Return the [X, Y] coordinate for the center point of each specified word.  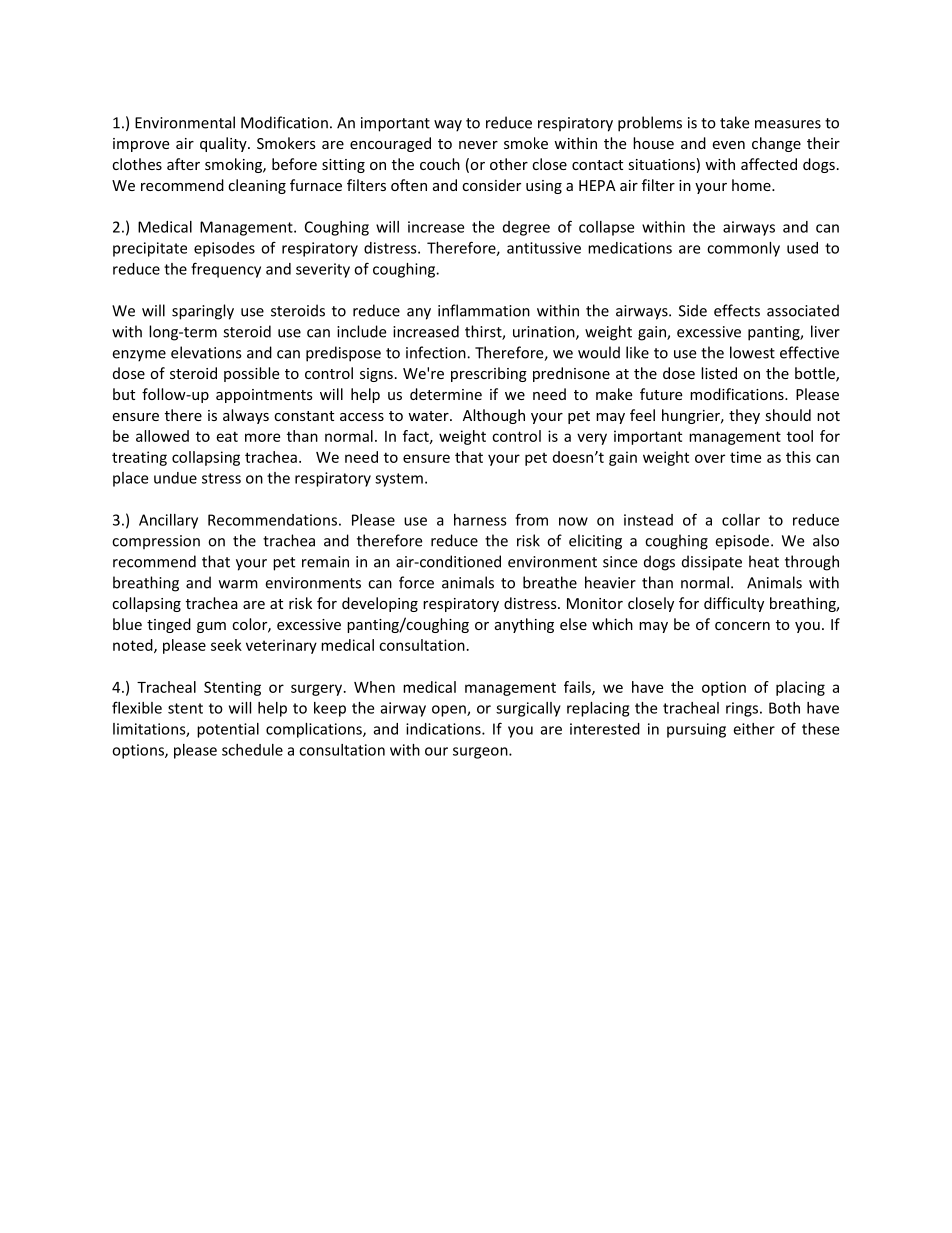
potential [228, 730]
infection [437, 352]
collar [741, 520]
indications [444, 729]
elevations [206, 352]
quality [224, 144]
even [728, 145]
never [478, 145]
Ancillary [168, 521]
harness [480, 520]
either [754, 729]
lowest [752, 352]
